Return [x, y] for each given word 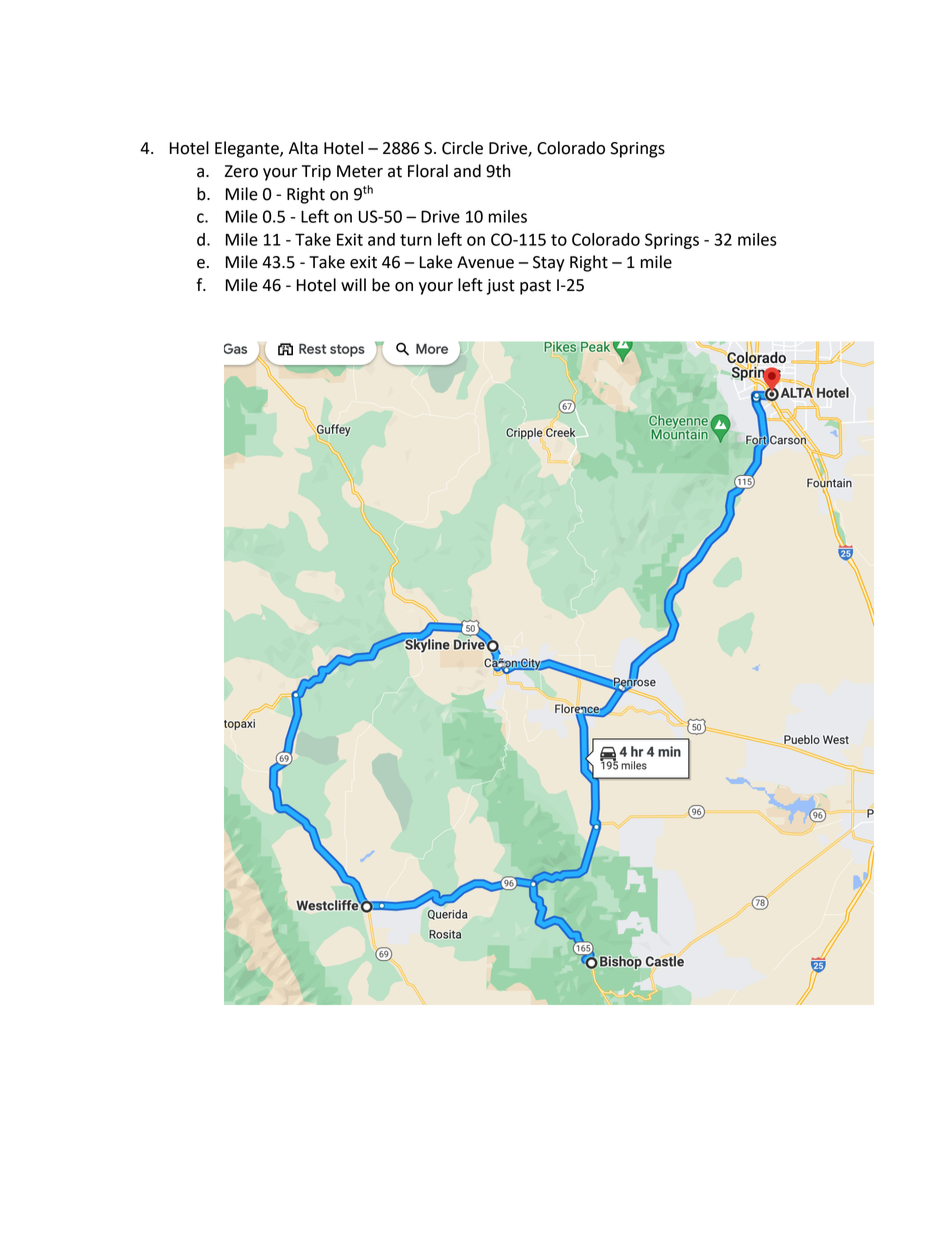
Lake [436, 262]
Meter [360, 171]
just [500, 287]
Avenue [485, 262]
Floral [428, 171]
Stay [549, 264]
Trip [316, 173]
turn [416, 240]
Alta [303, 148]
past [535, 287]
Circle [462, 148]
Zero [241, 171]
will [353, 284]
